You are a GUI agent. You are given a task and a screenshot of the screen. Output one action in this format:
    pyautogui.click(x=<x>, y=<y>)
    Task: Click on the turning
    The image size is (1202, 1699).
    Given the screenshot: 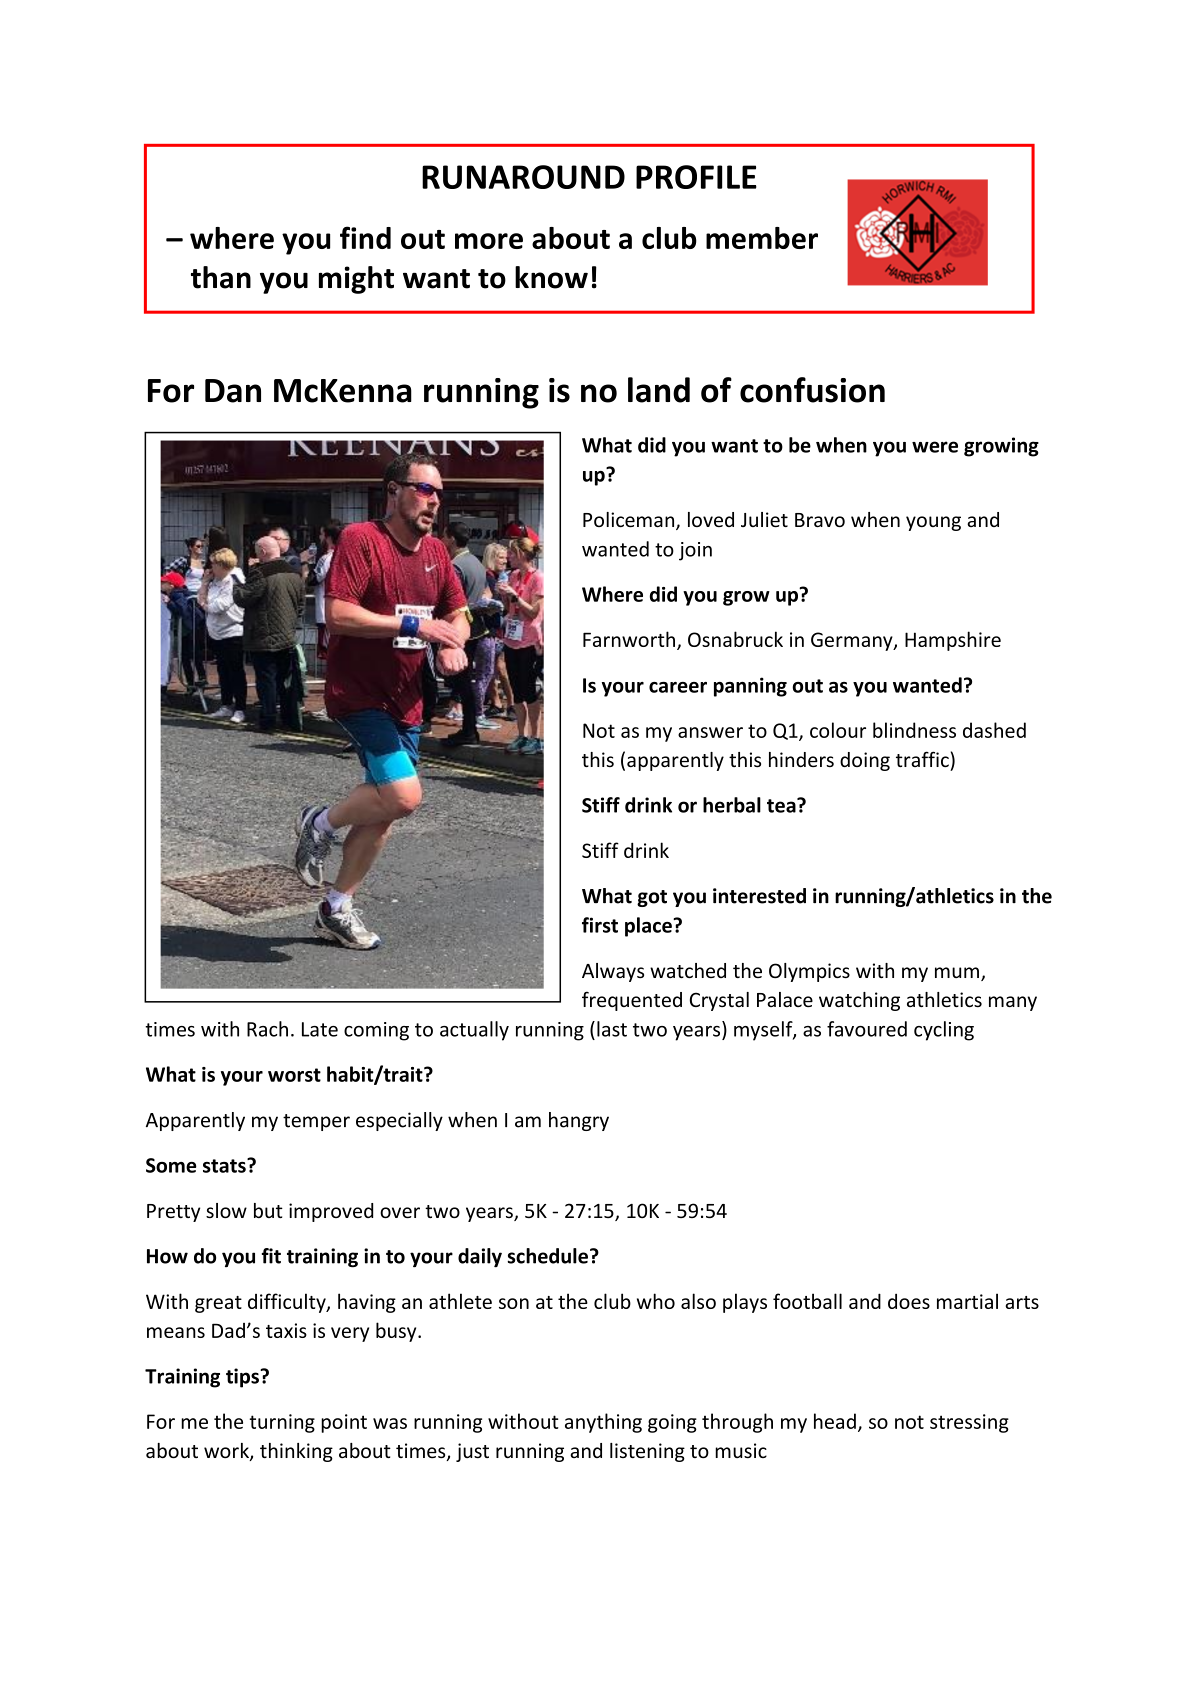 What is the action you would take?
    pyautogui.click(x=282, y=1423)
